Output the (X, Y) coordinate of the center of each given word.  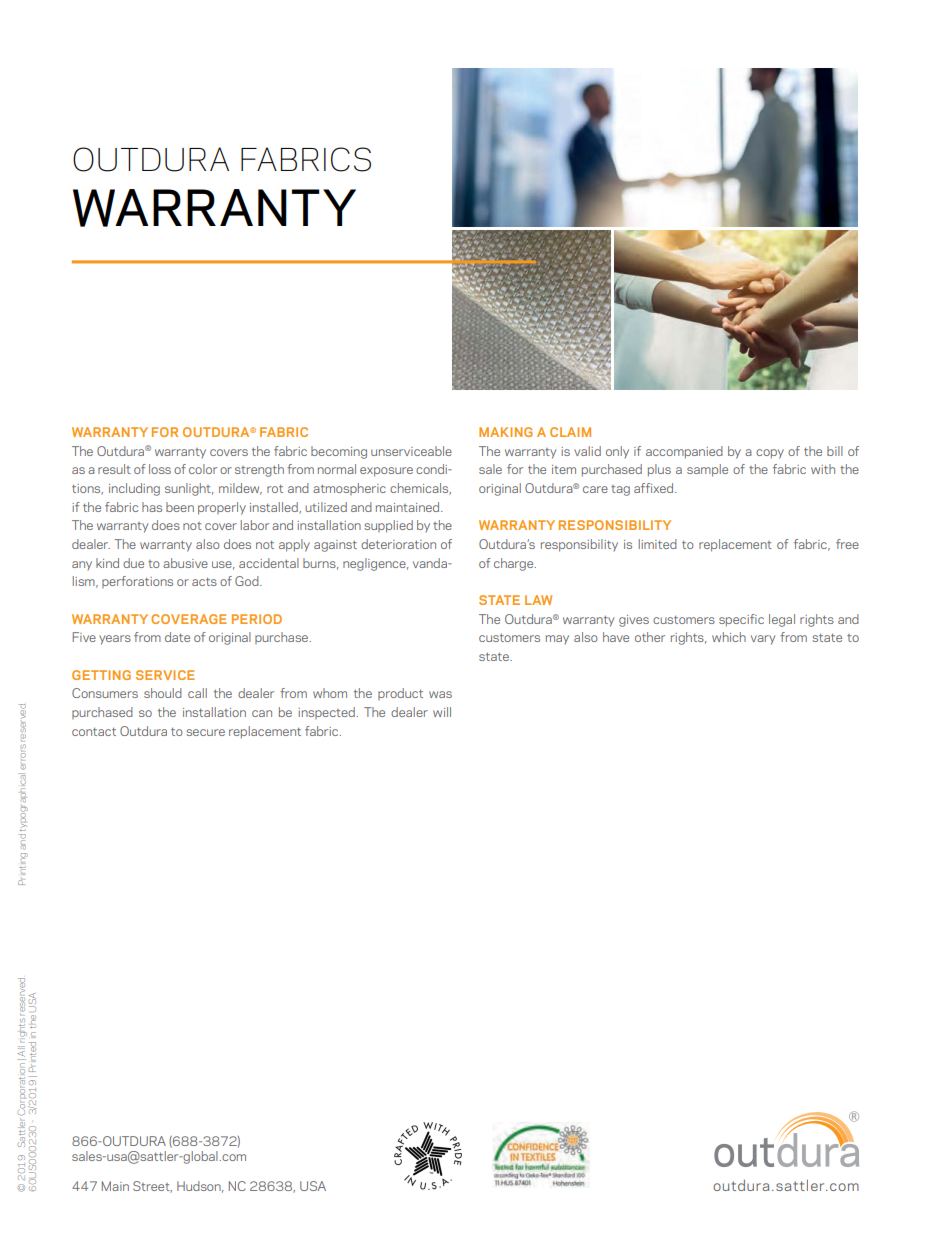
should (163, 693)
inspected (326, 713)
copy (770, 454)
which (729, 637)
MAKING (505, 432)
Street (152, 1187)
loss (160, 469)
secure (205, 732)
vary (763, 640)
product (400, 694)
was (440, 694)
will (442, 712)
